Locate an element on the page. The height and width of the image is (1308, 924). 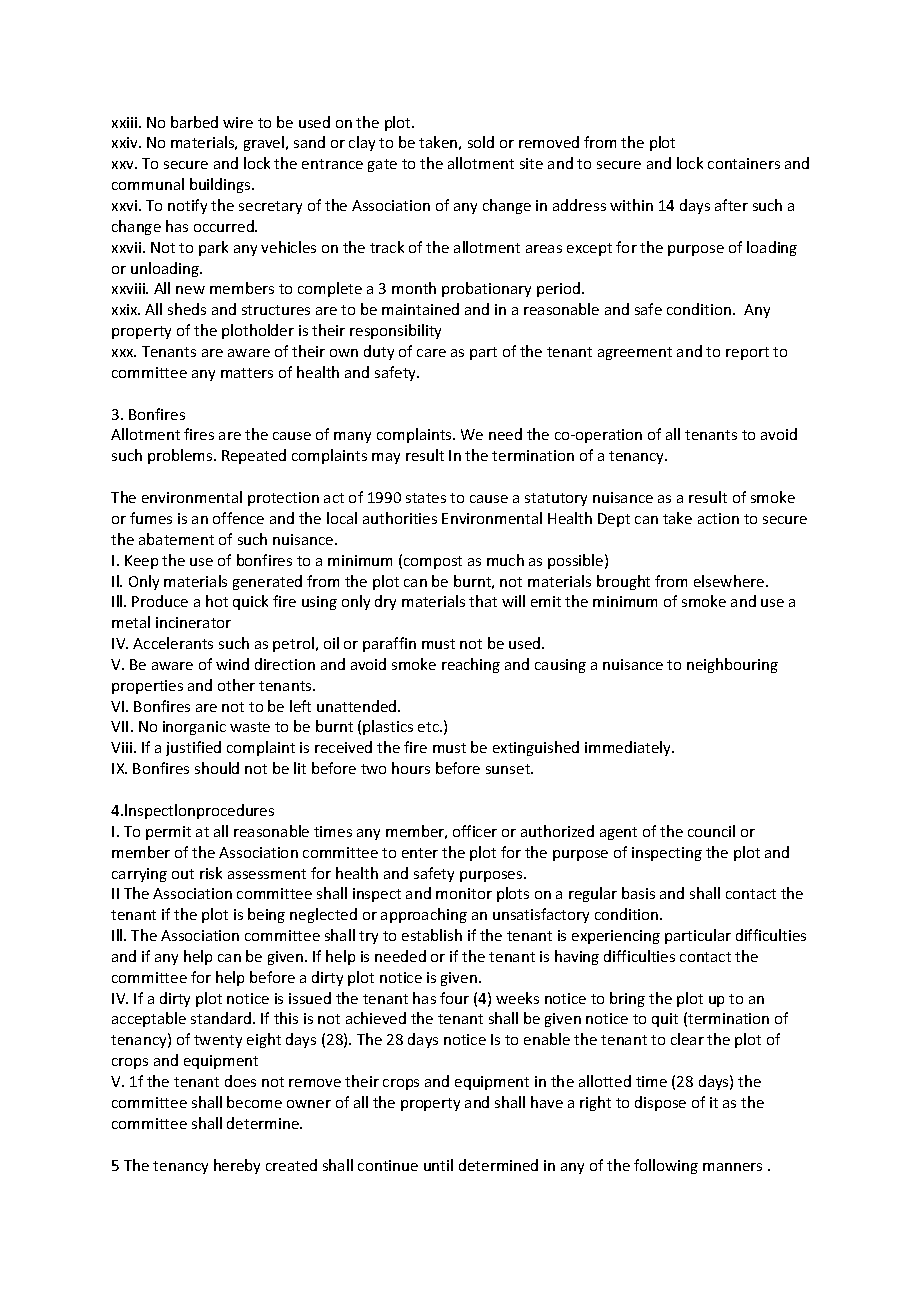
hereby is located at coordinates (237, 1166).
